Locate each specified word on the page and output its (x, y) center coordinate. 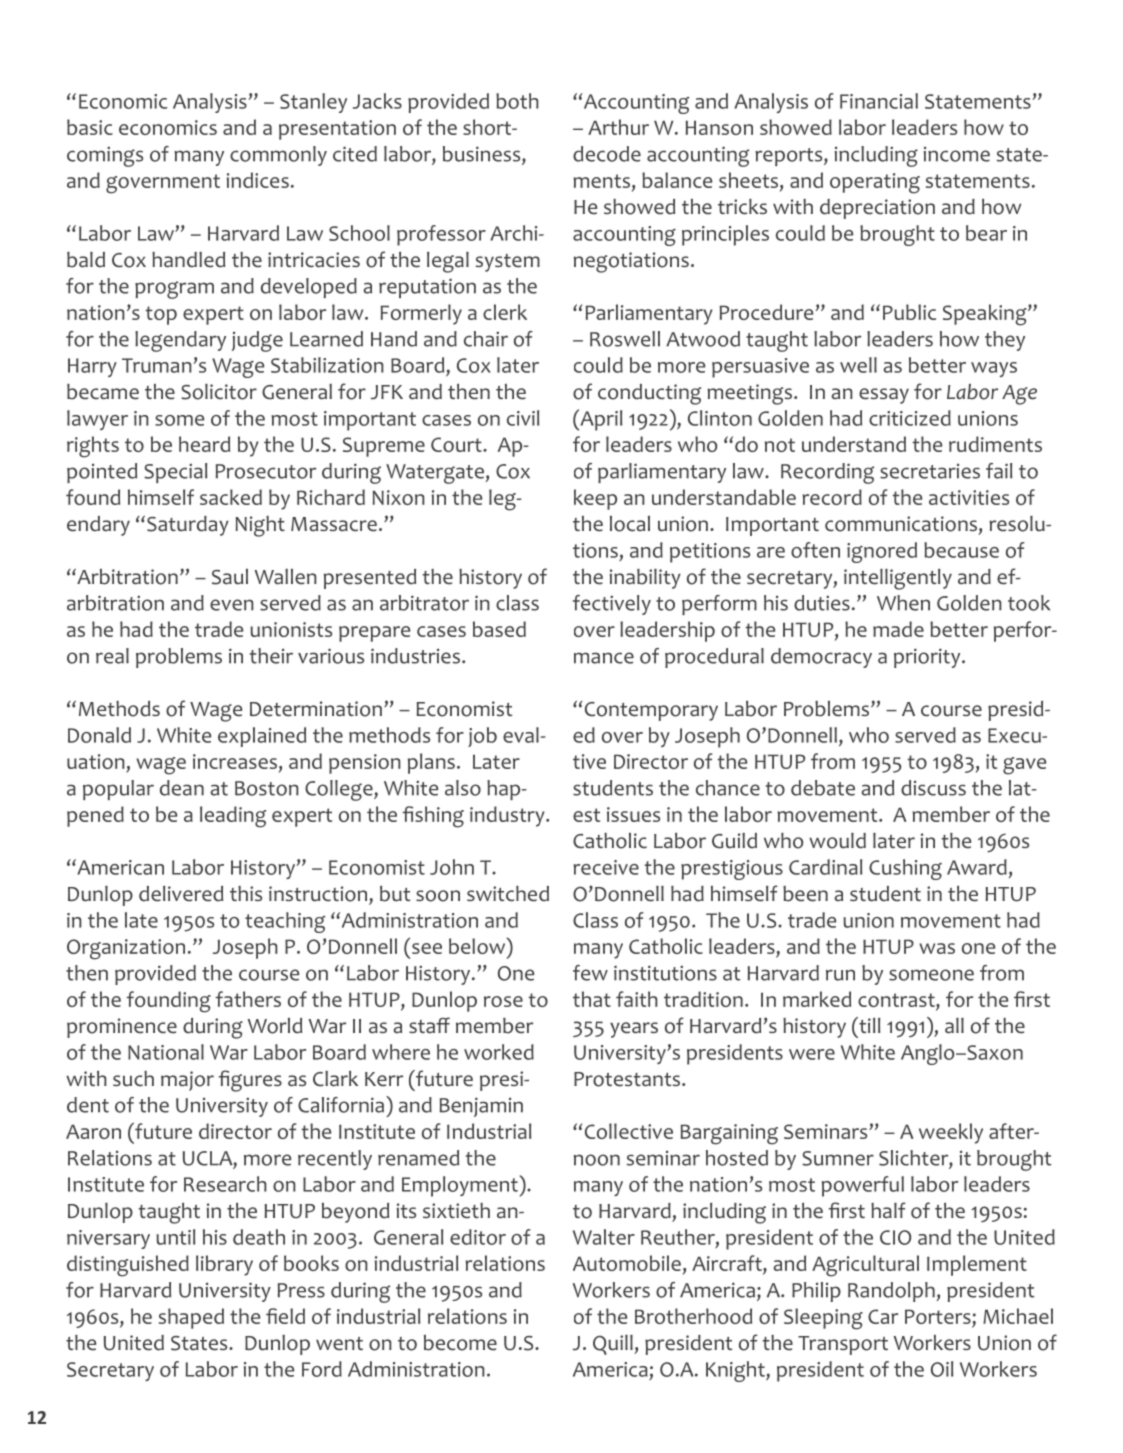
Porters (939, 1318)
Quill (613, 1345)
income (957, 154)
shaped (191, 1318)
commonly (278, 156)
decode (607, 154)
